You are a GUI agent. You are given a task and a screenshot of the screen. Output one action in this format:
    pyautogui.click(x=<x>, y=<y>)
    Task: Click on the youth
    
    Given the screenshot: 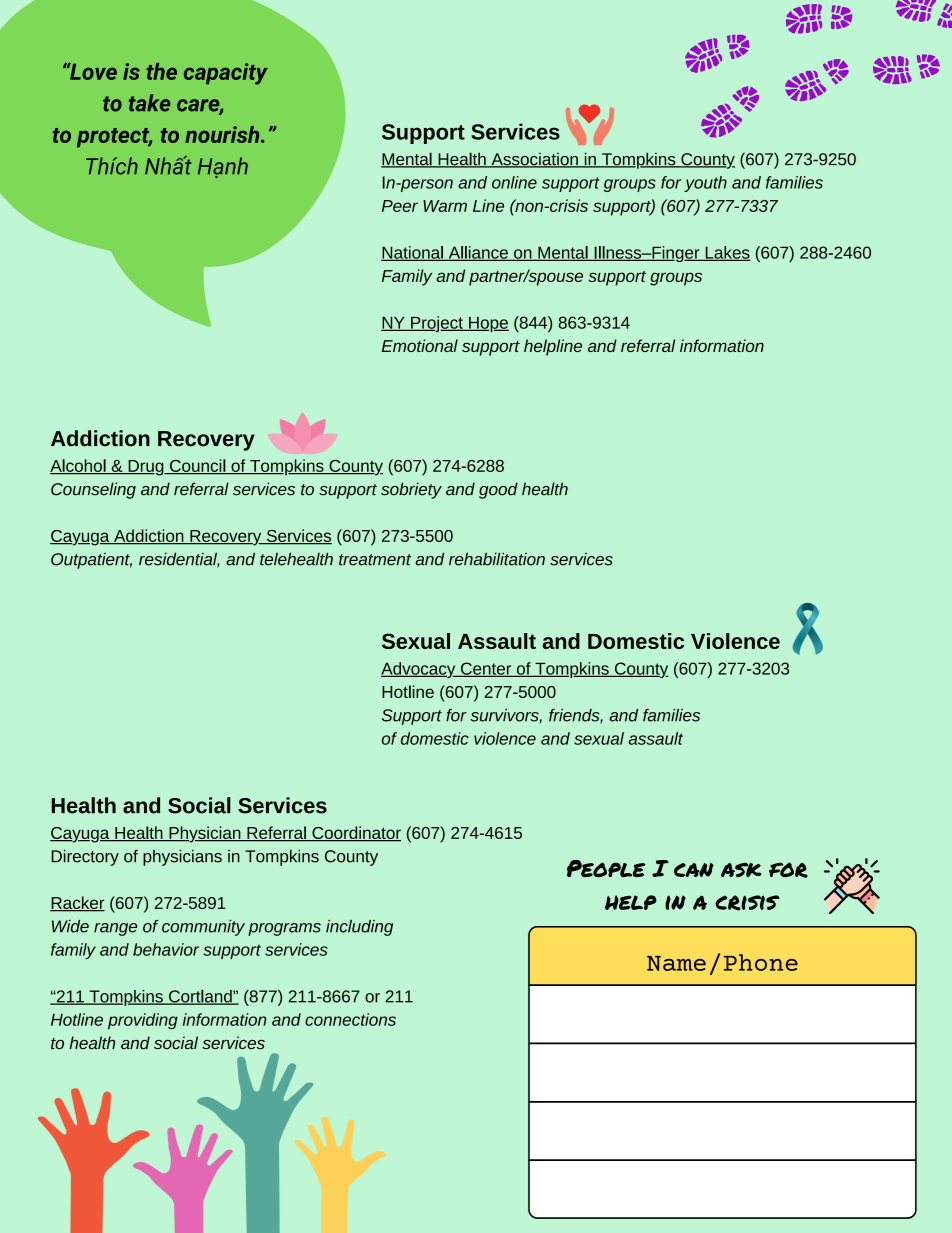 What is the action you would take?
    pyautogui.click(x=705, y=184)
